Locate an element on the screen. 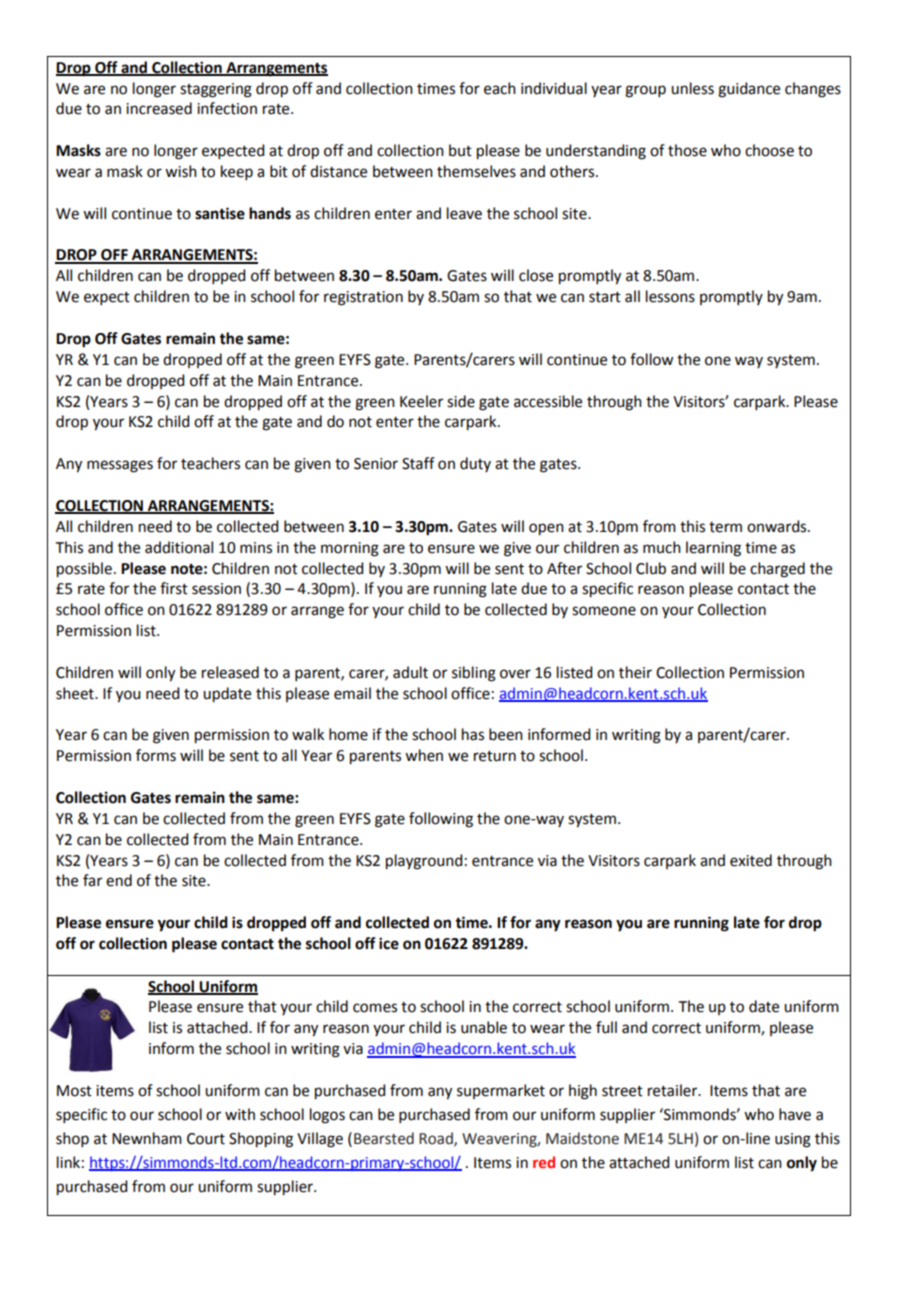  Staff is located at coordinates (418, 463).
